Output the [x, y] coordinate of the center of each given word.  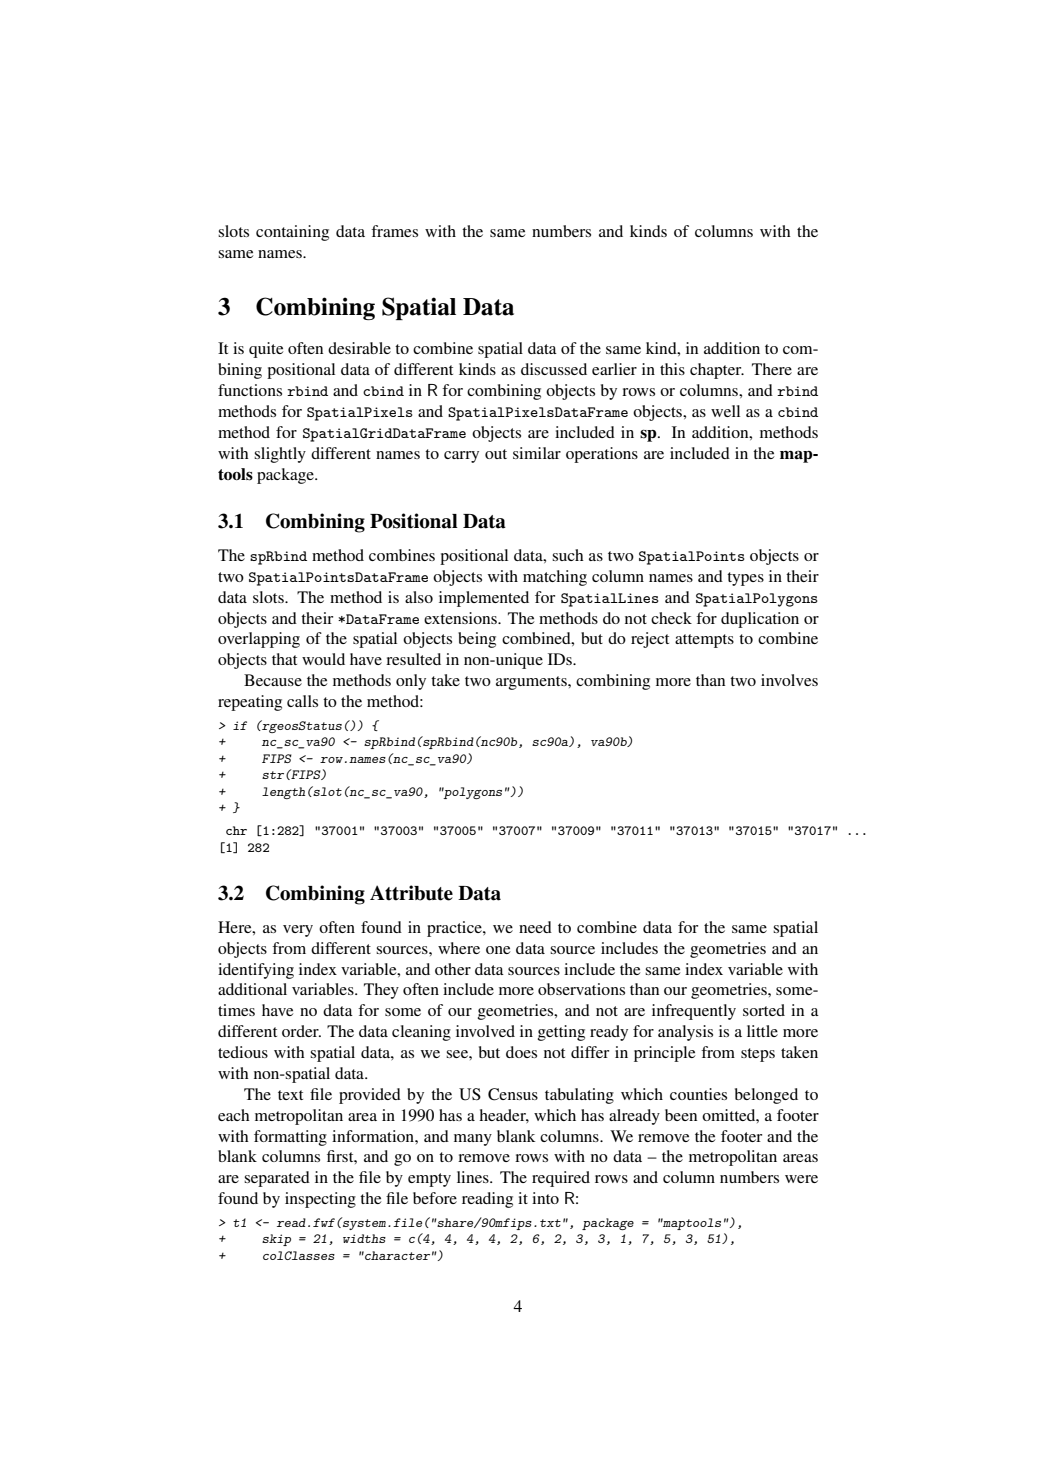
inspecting [320, 1200]
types [745, 579]
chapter [717, 371]
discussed [554, 369]
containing [292, 233]
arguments [532, 683]
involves [789, 680]
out [496, 454]
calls [302, 701]
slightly [280, 455]
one [498, 950]
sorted [764, 1010]
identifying [256, 971]
